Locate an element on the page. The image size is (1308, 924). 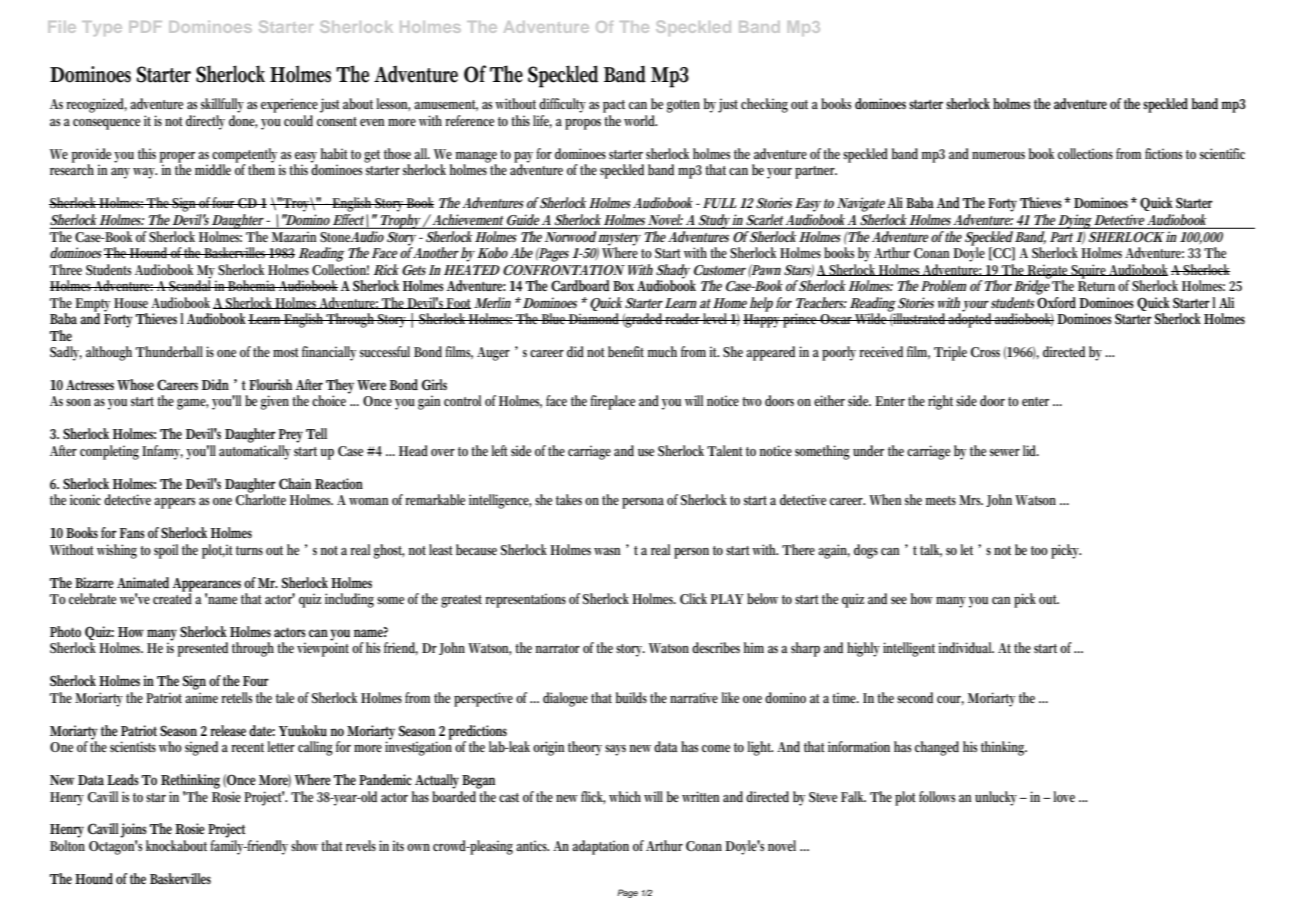
PDF is located at coordinates (145, 27).
